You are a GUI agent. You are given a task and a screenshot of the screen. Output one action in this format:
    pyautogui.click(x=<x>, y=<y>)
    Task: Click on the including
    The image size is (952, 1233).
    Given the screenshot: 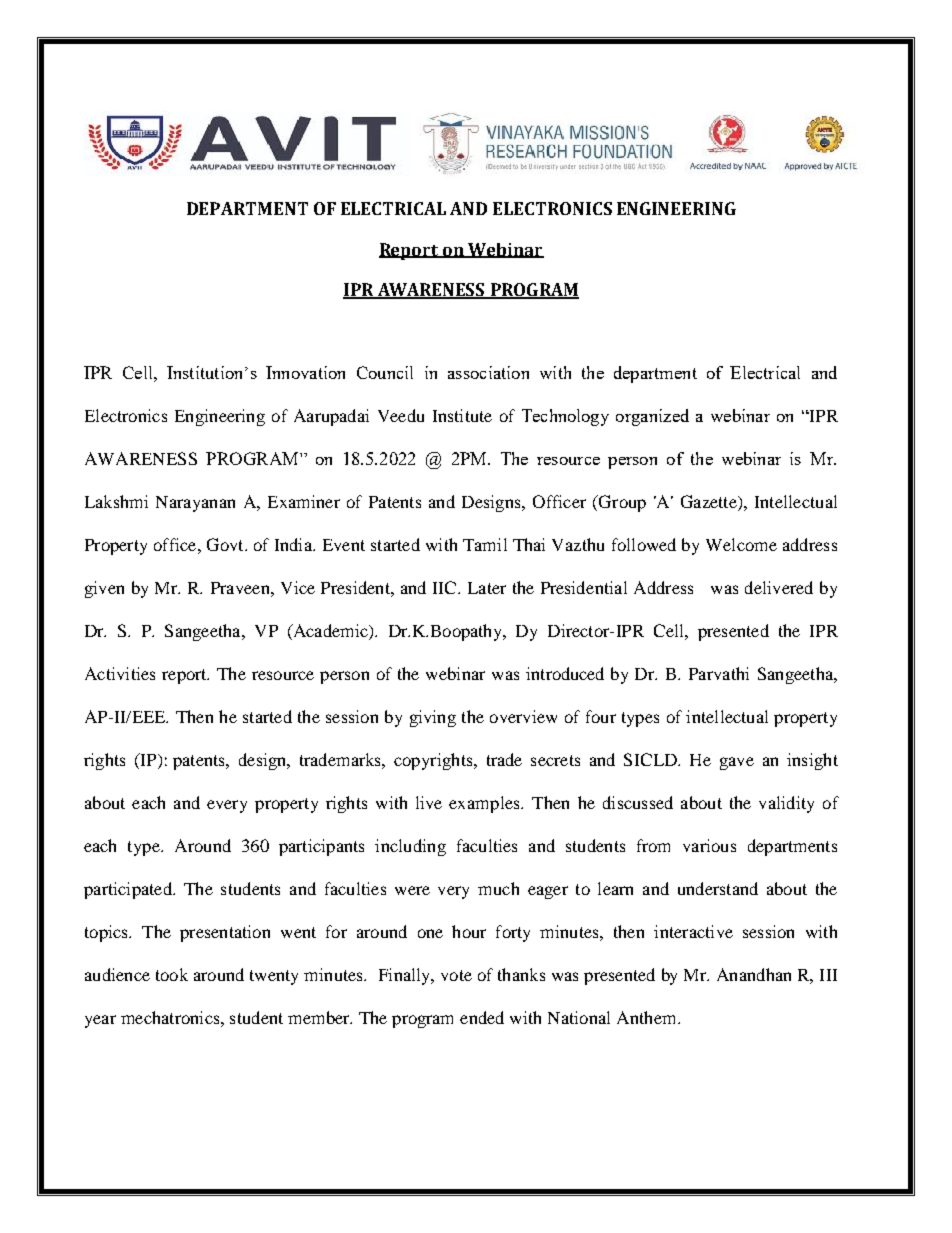 What is the action you would take?
    pyautogui.click(x=410, y=847)
